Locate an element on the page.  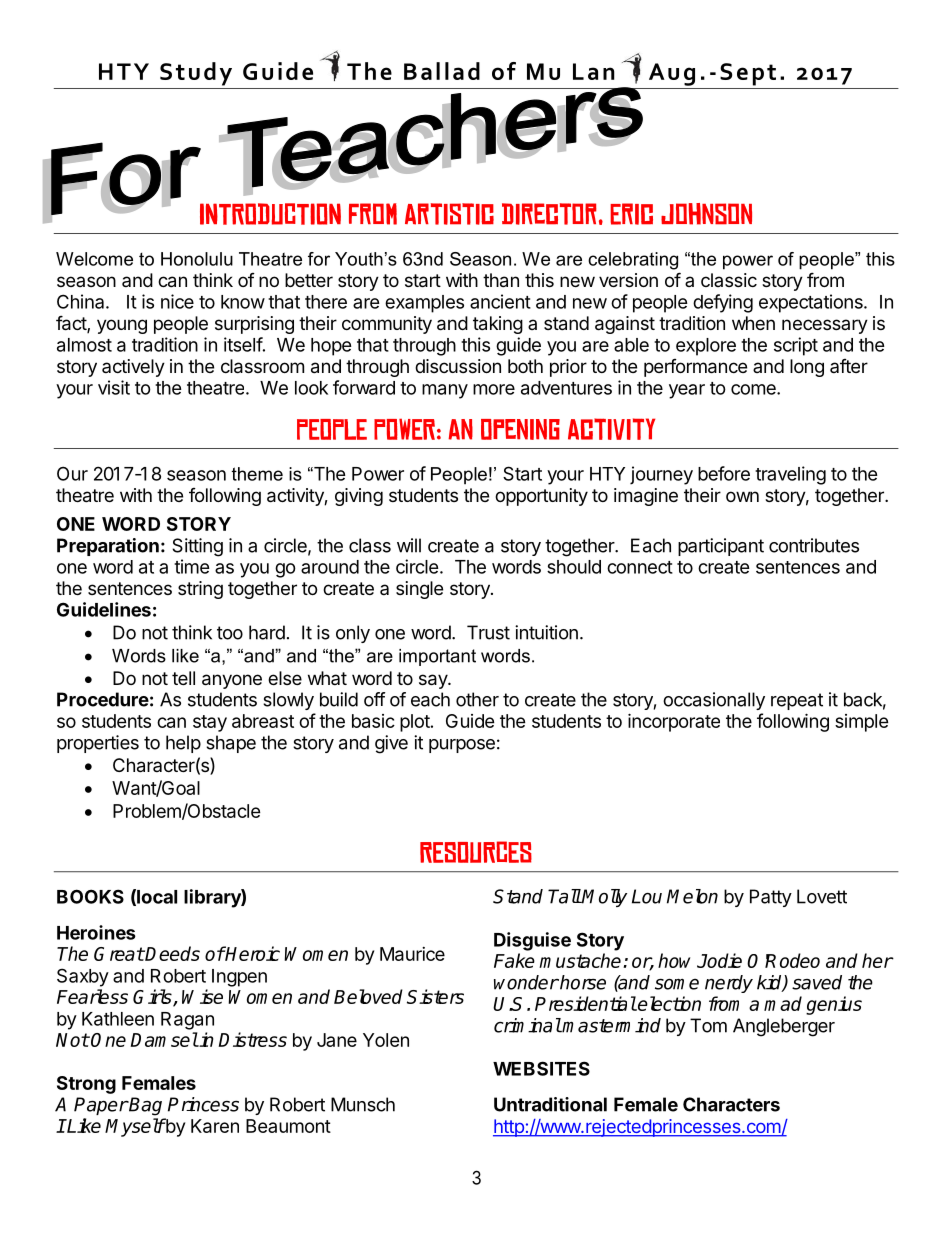
Johnson is located at coordinates (706, 214).
